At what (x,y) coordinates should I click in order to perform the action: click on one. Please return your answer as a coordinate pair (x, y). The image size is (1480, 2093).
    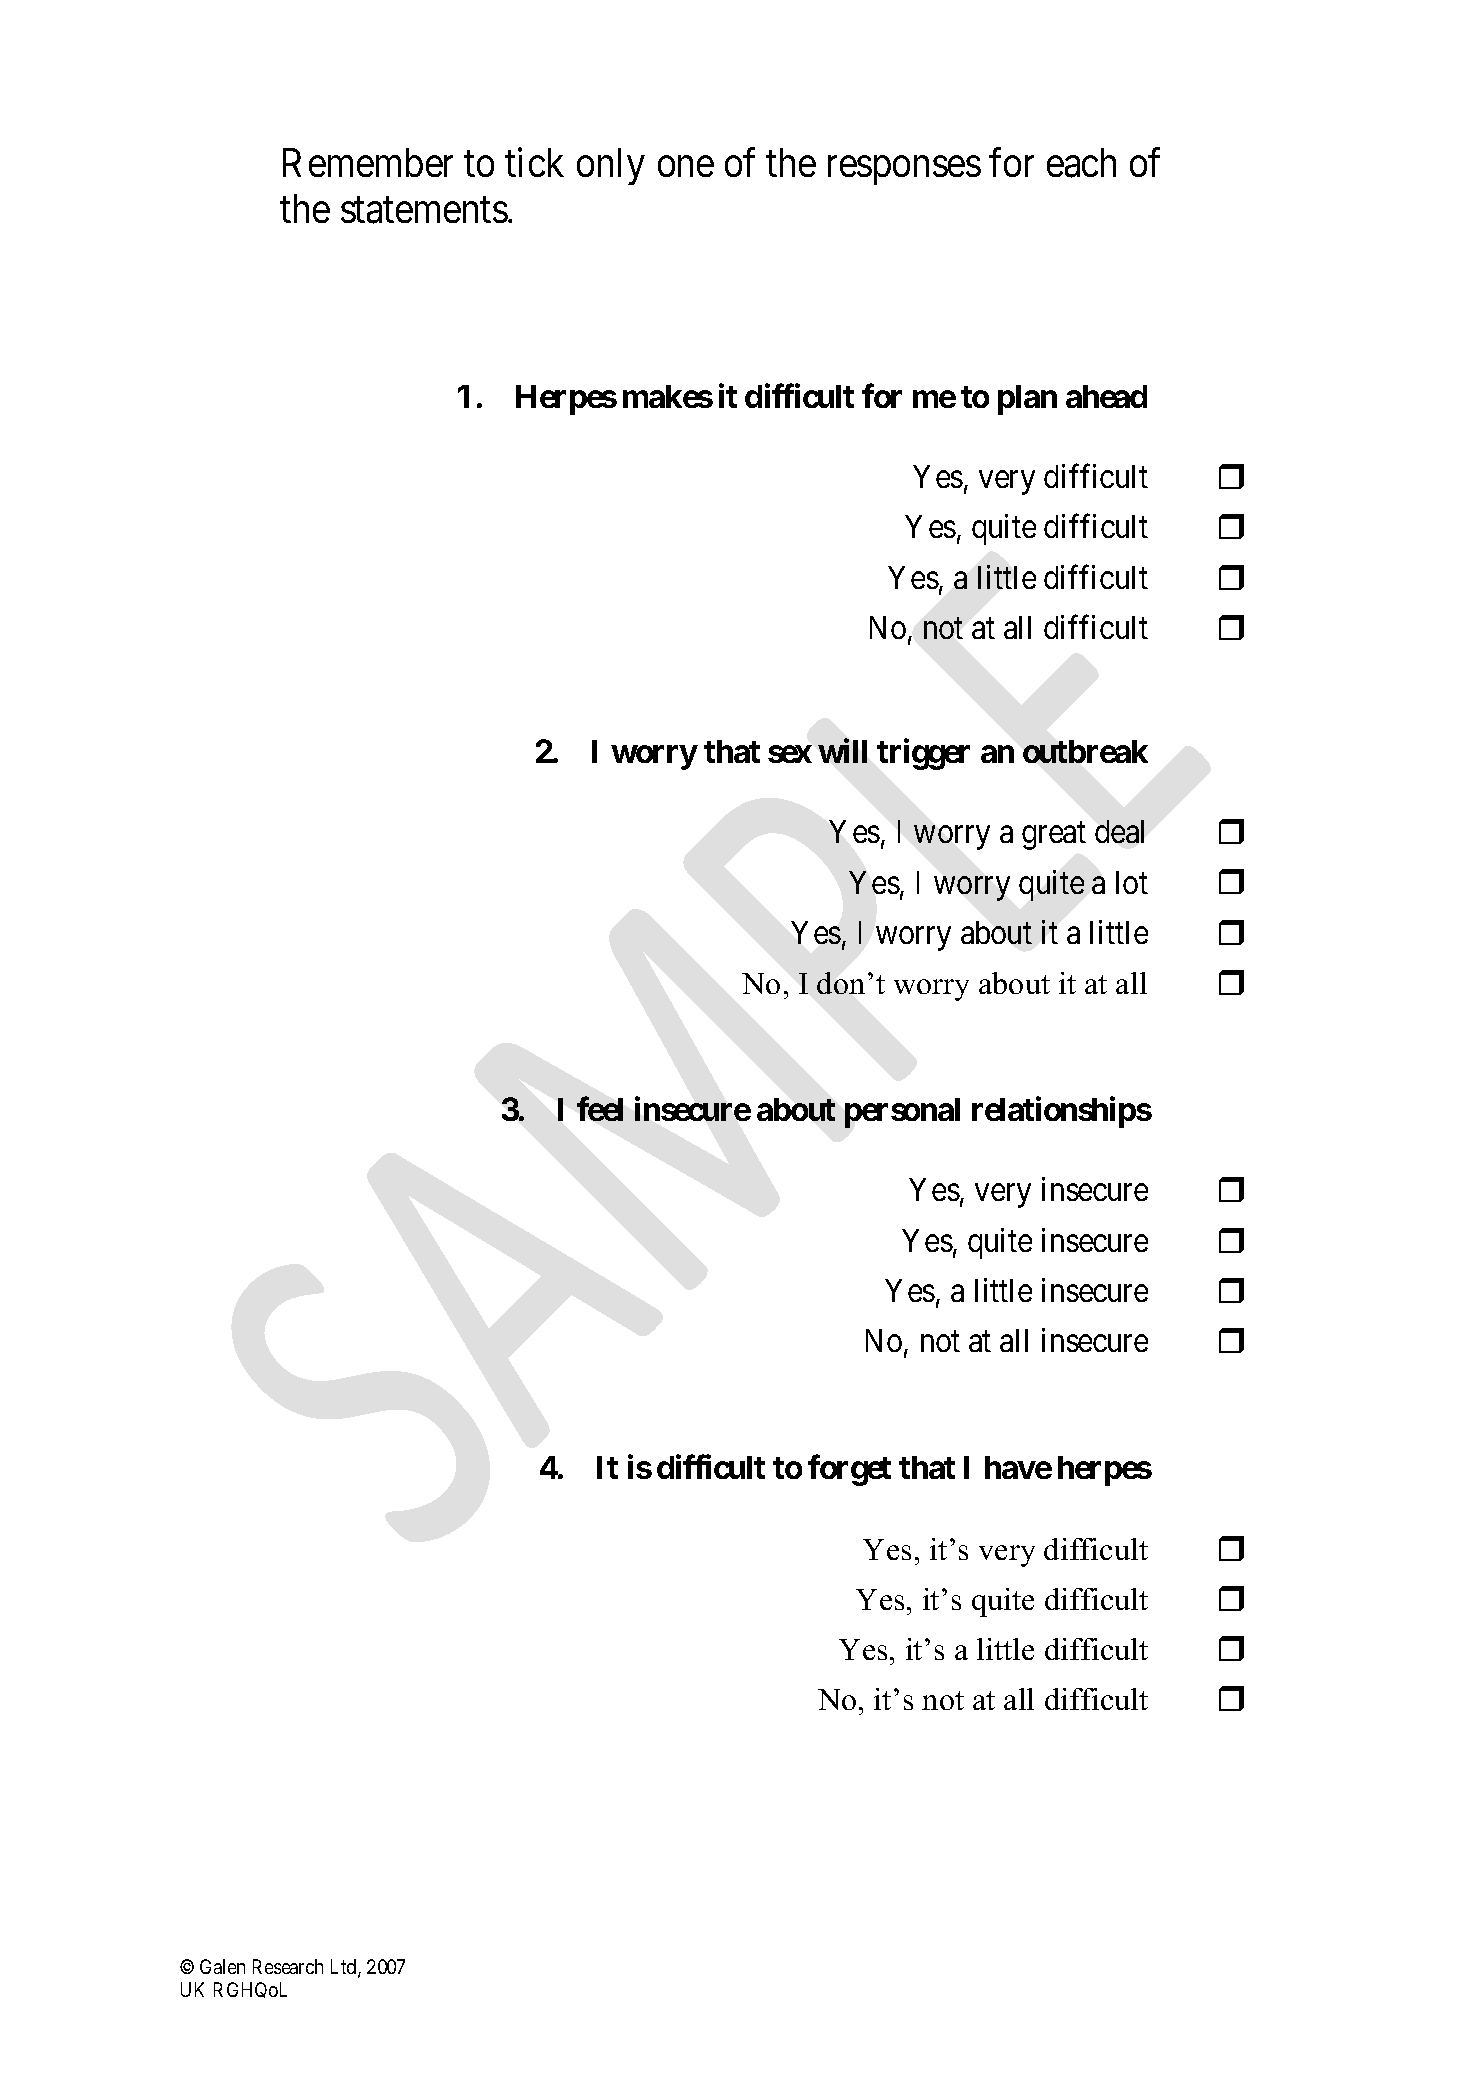
    Looking at the image, I should click on (686, 167).
